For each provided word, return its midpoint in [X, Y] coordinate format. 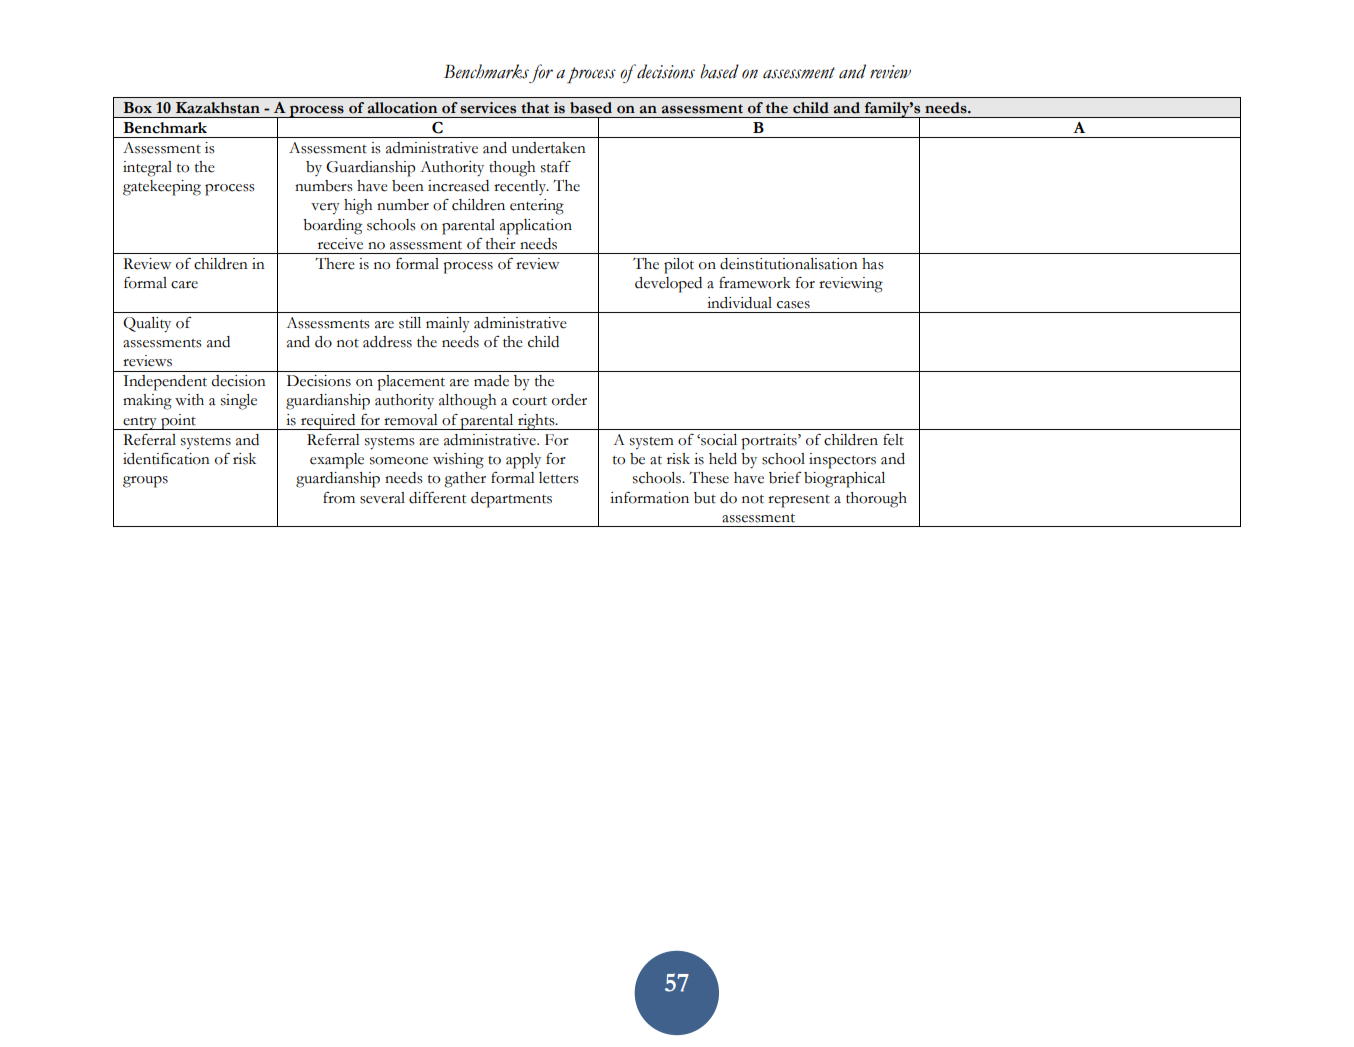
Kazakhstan [218, 108]
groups [145, 482]
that [535, 108]
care [184, 285]
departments [511, 500]
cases [793, 305]
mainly [448, 325]
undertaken [549, 148]
